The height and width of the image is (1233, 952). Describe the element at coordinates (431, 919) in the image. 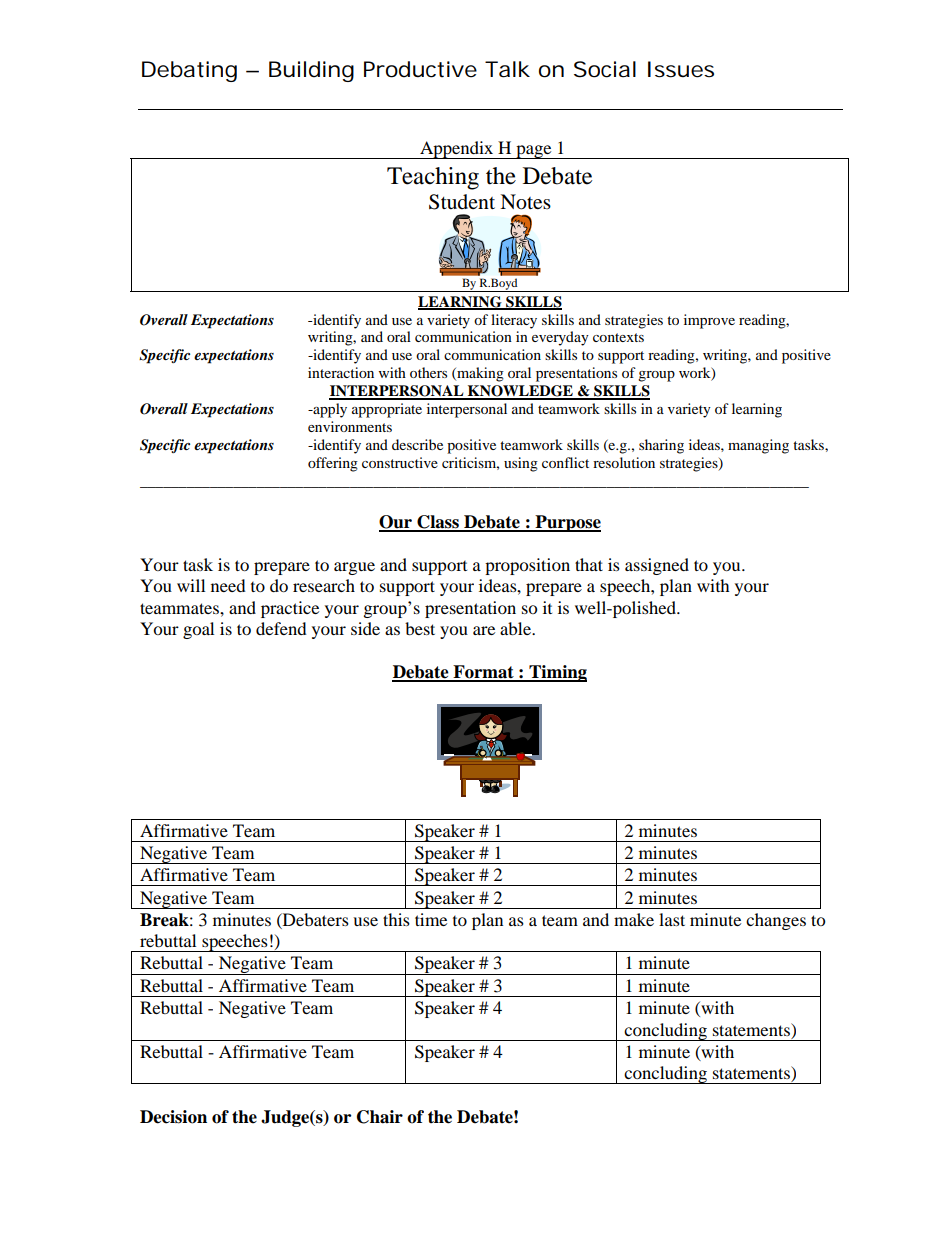

I see `time` at that location.
